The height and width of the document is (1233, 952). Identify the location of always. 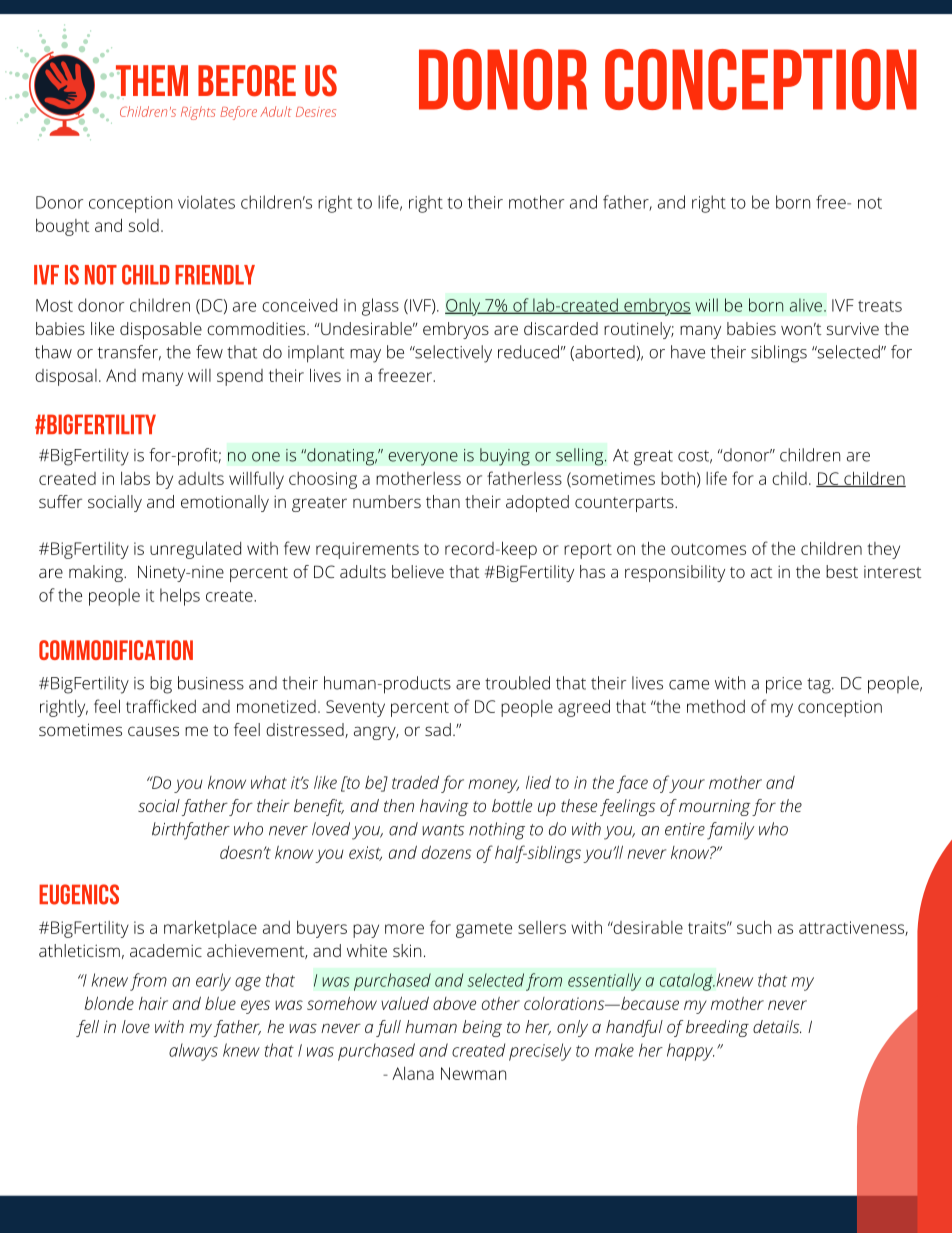
(193, 1052).
